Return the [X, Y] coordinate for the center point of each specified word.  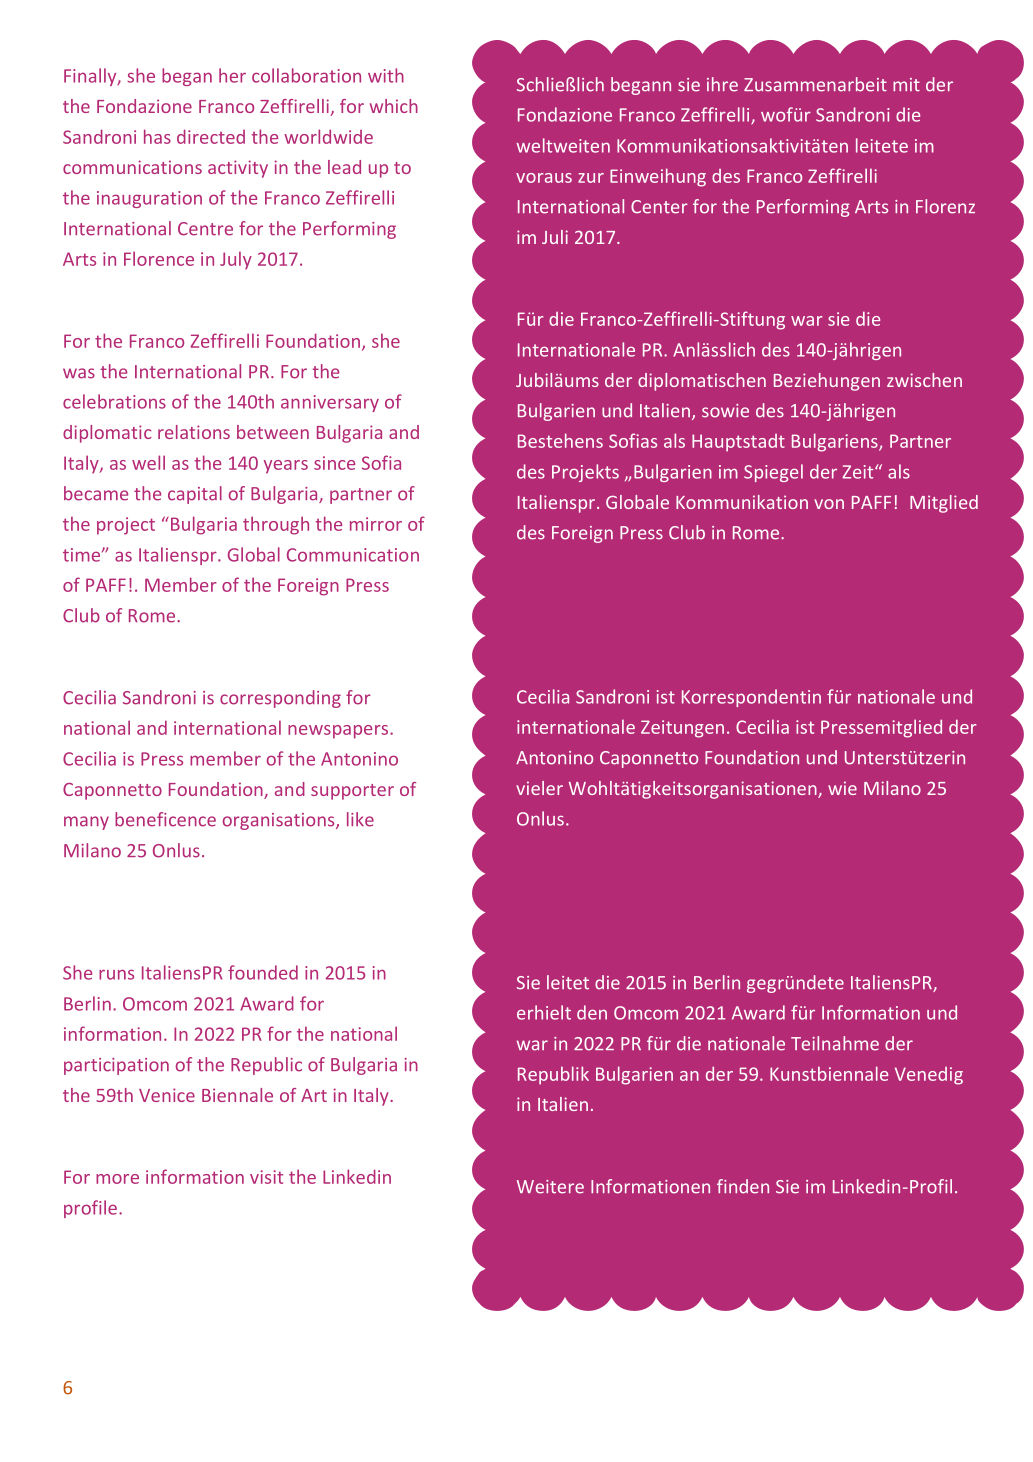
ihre [722, 84]
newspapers [339, 732]
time [83, 555]
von [829, 504]
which [394, 106]
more [117, 1179]
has [157, 136]
